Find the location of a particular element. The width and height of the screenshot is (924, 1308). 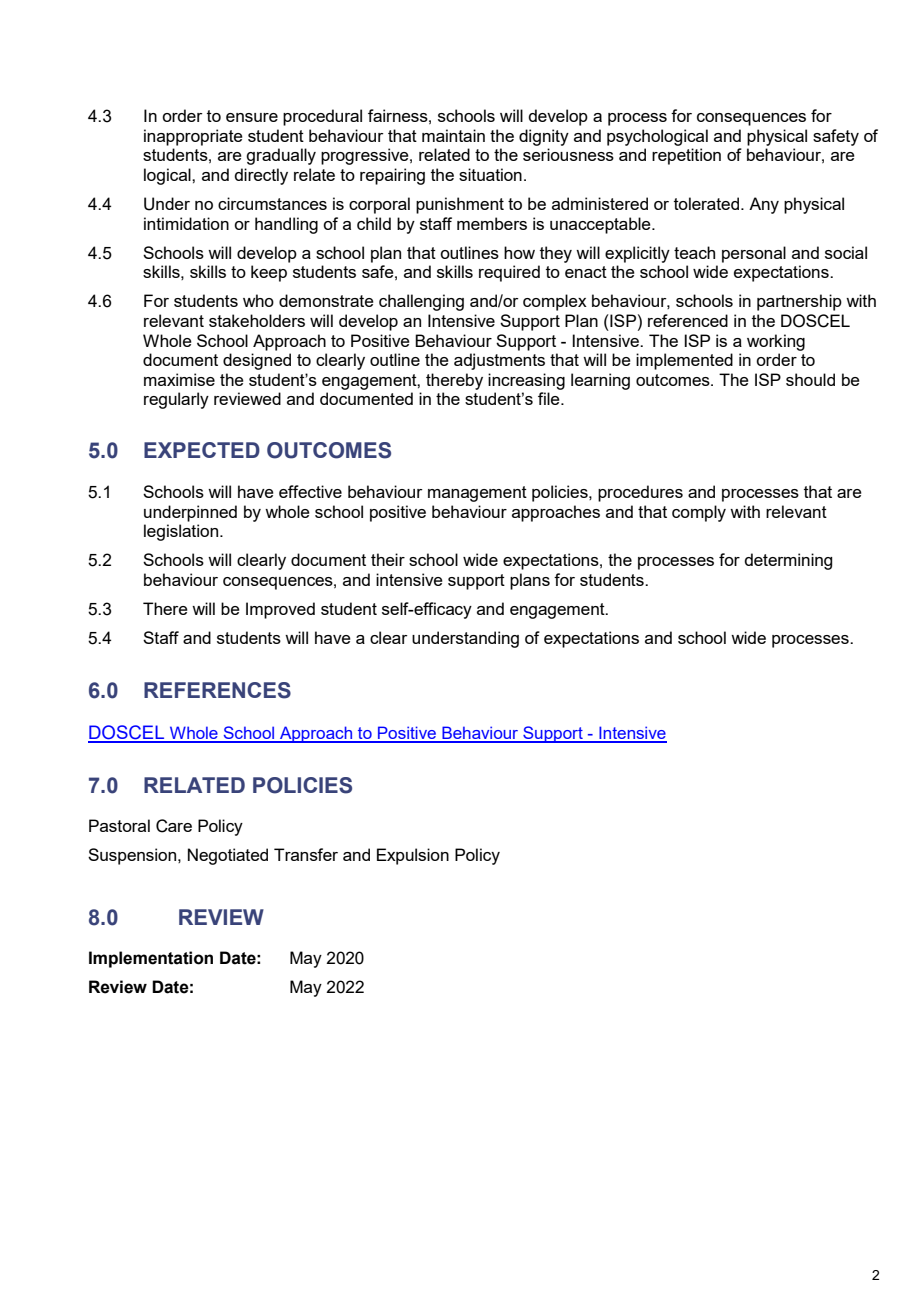

determining is located at coordinates (788, 561).
